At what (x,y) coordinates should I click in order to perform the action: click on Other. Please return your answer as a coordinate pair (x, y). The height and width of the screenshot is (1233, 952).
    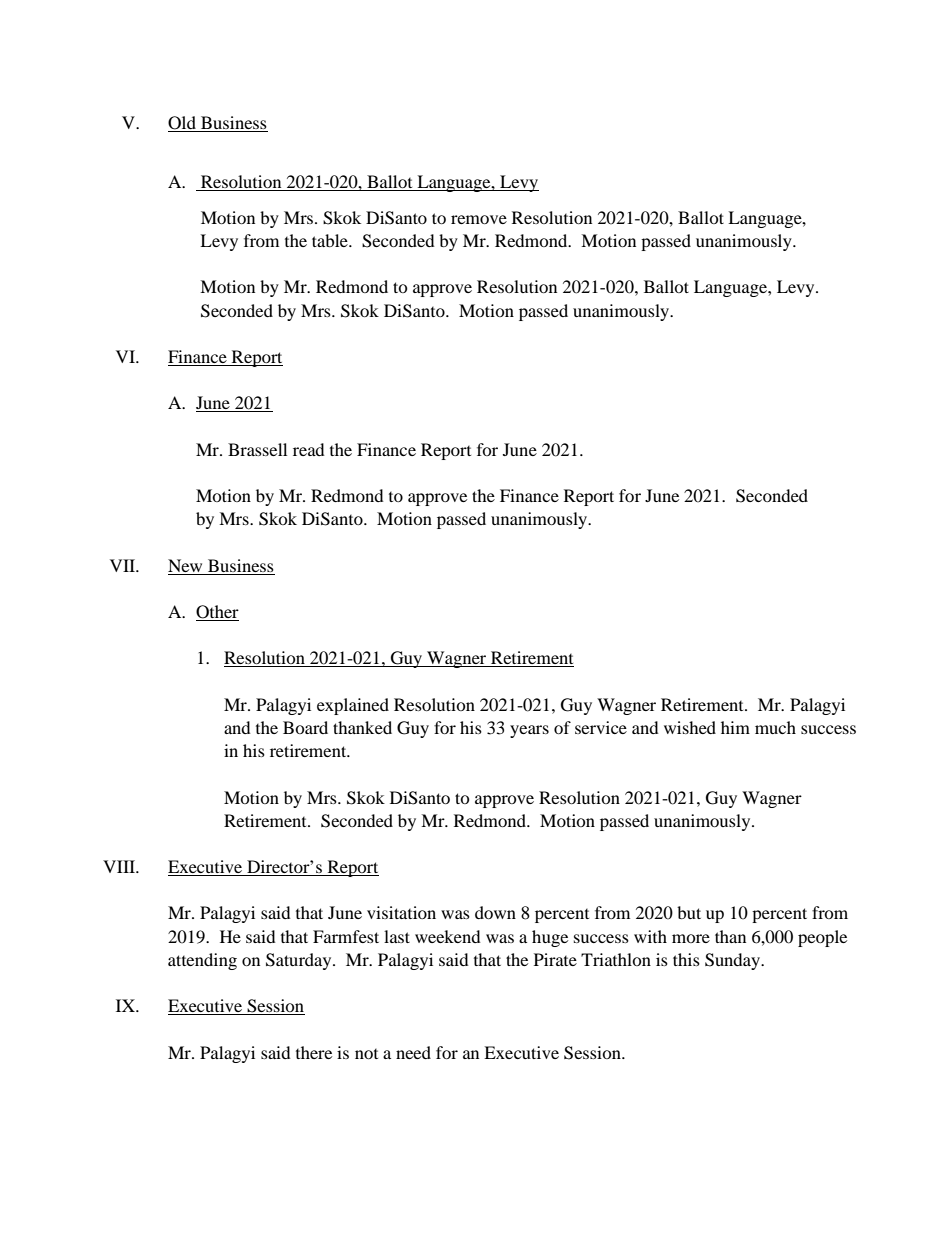
    Looking at the image, I should click on (217, 613).
